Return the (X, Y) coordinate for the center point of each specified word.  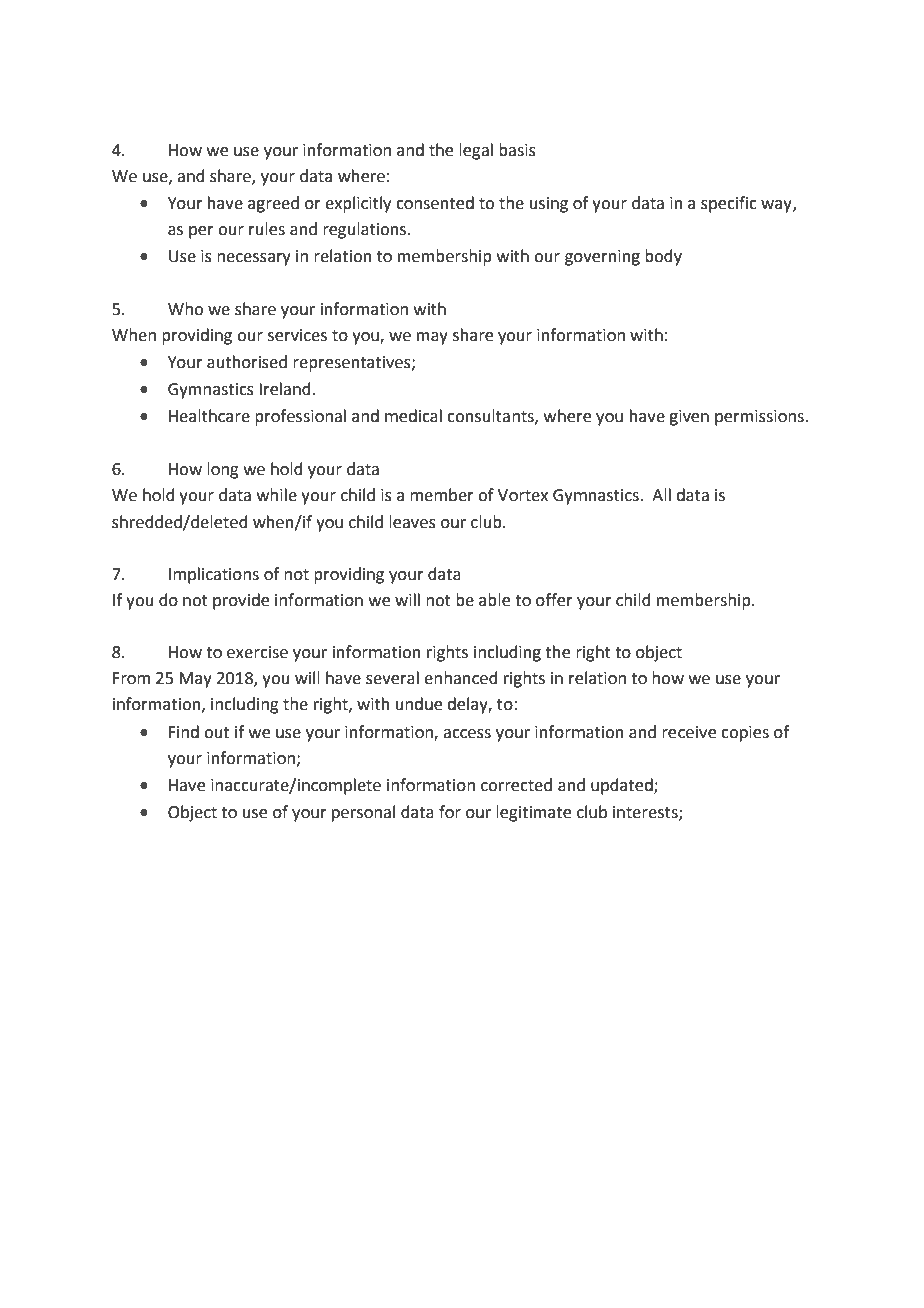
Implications (214, 575)
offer (554, 600)
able (494, 600)
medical (413, 416)
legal (476, 151)
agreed (273, 204)
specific (729, 204)
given (689, 418)
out (216, 733)
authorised (247, 362)
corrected (516, 785)
